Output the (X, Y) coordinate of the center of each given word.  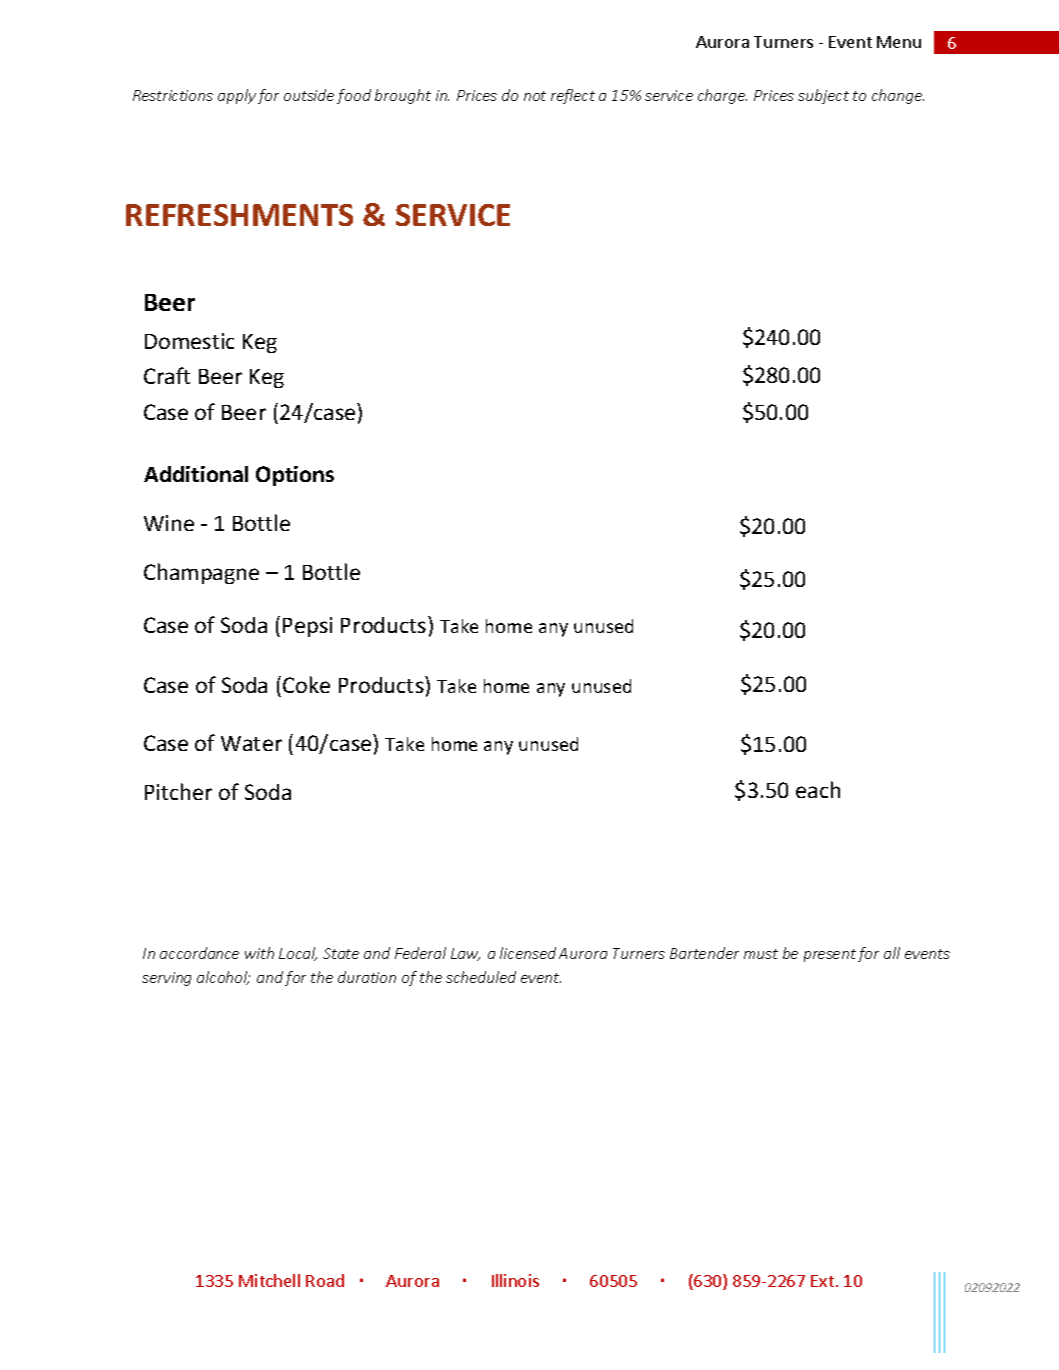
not (535, 96)
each (818, 789)
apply (237, 96)
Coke (306, 684)
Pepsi (307, 627)
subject (823, 96)
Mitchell (269, 1280)
